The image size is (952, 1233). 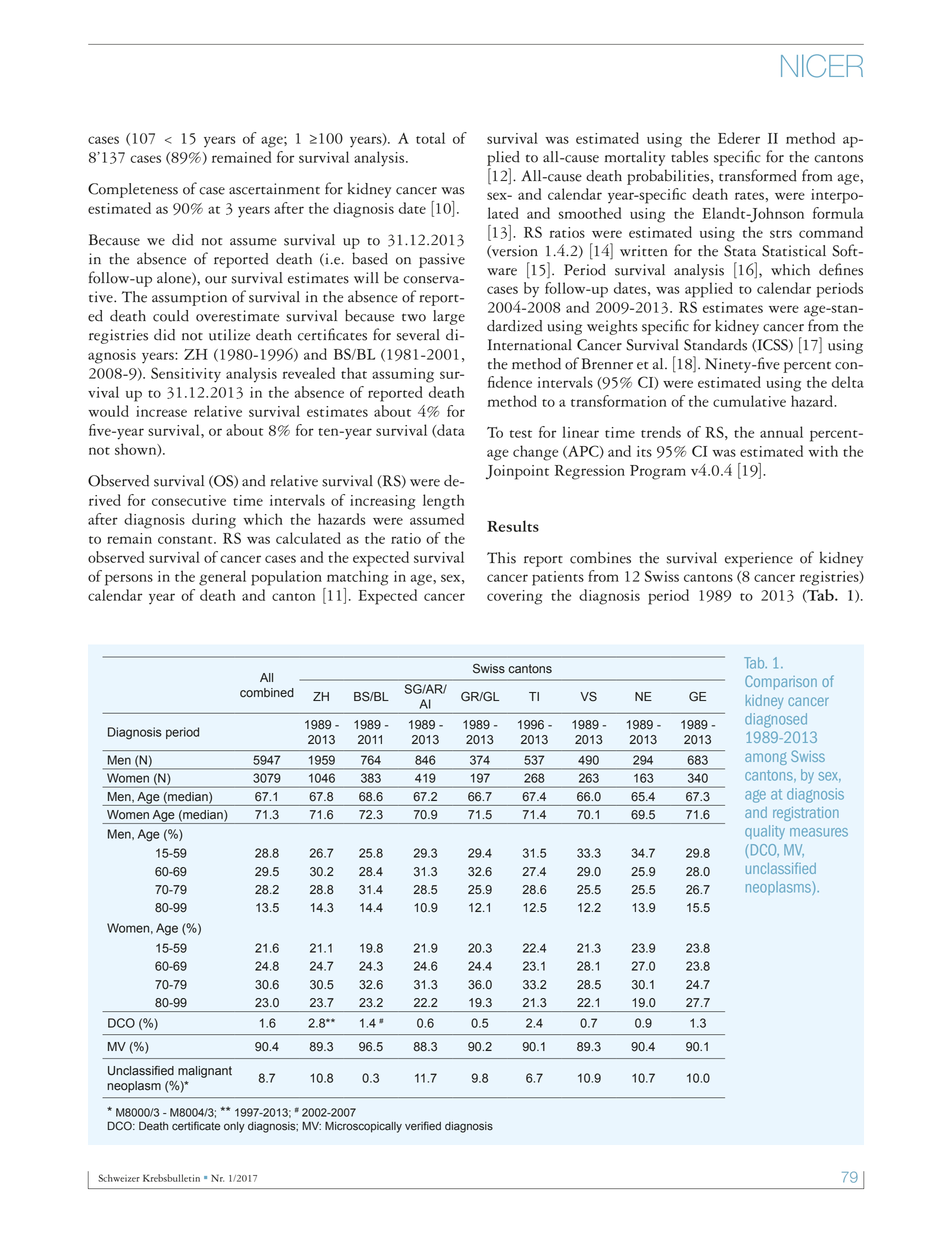 I want to click on verified, so click(x=423, y=1126).
